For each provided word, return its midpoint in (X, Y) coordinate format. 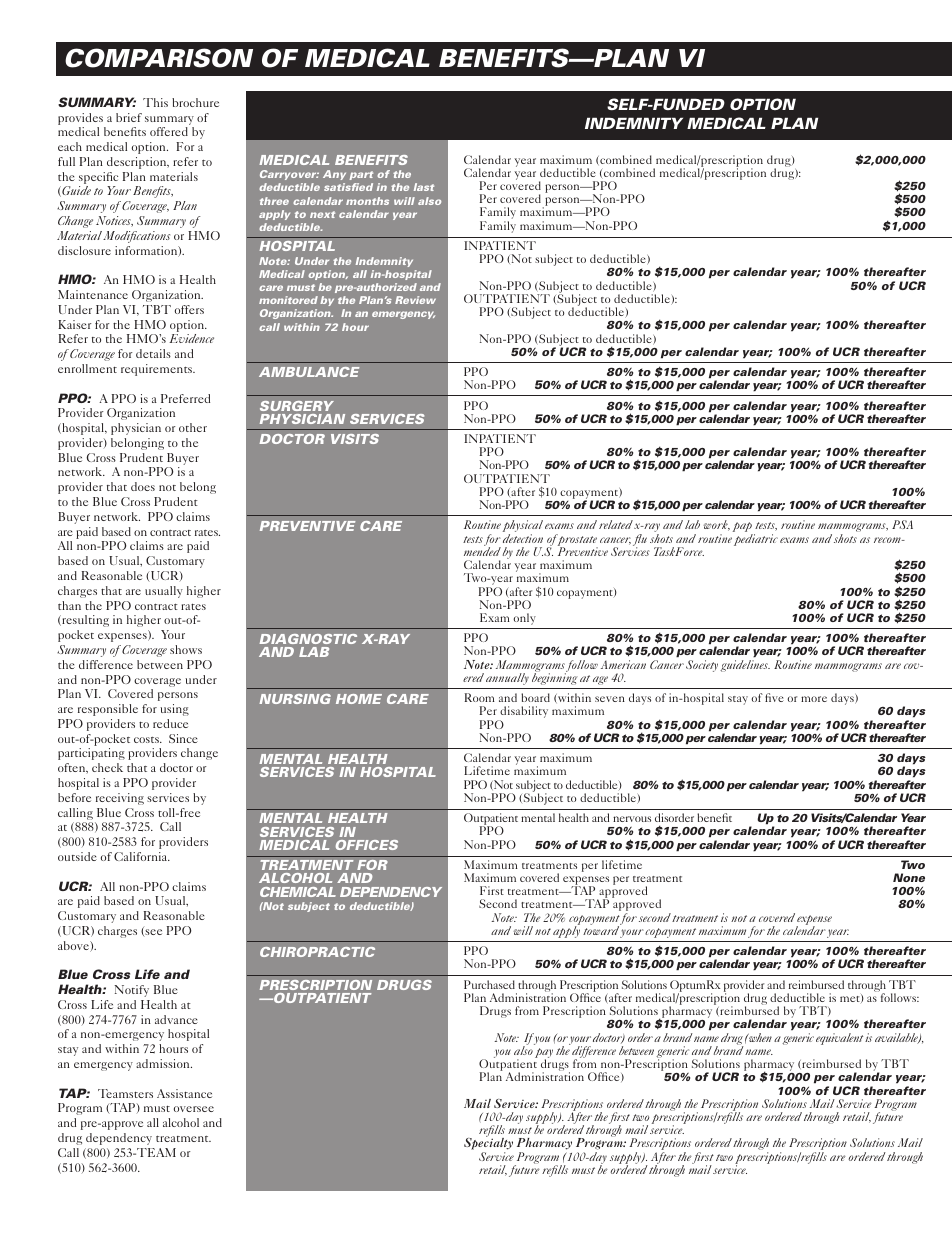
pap (743, 528)
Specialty (488, 1144)
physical (523, 527)
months (367, 201)
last (424, 187)
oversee (194, 1109)
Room (480, 697)
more (814, 699)
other (193, 427)
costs (147, 740)
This (155, 102)
